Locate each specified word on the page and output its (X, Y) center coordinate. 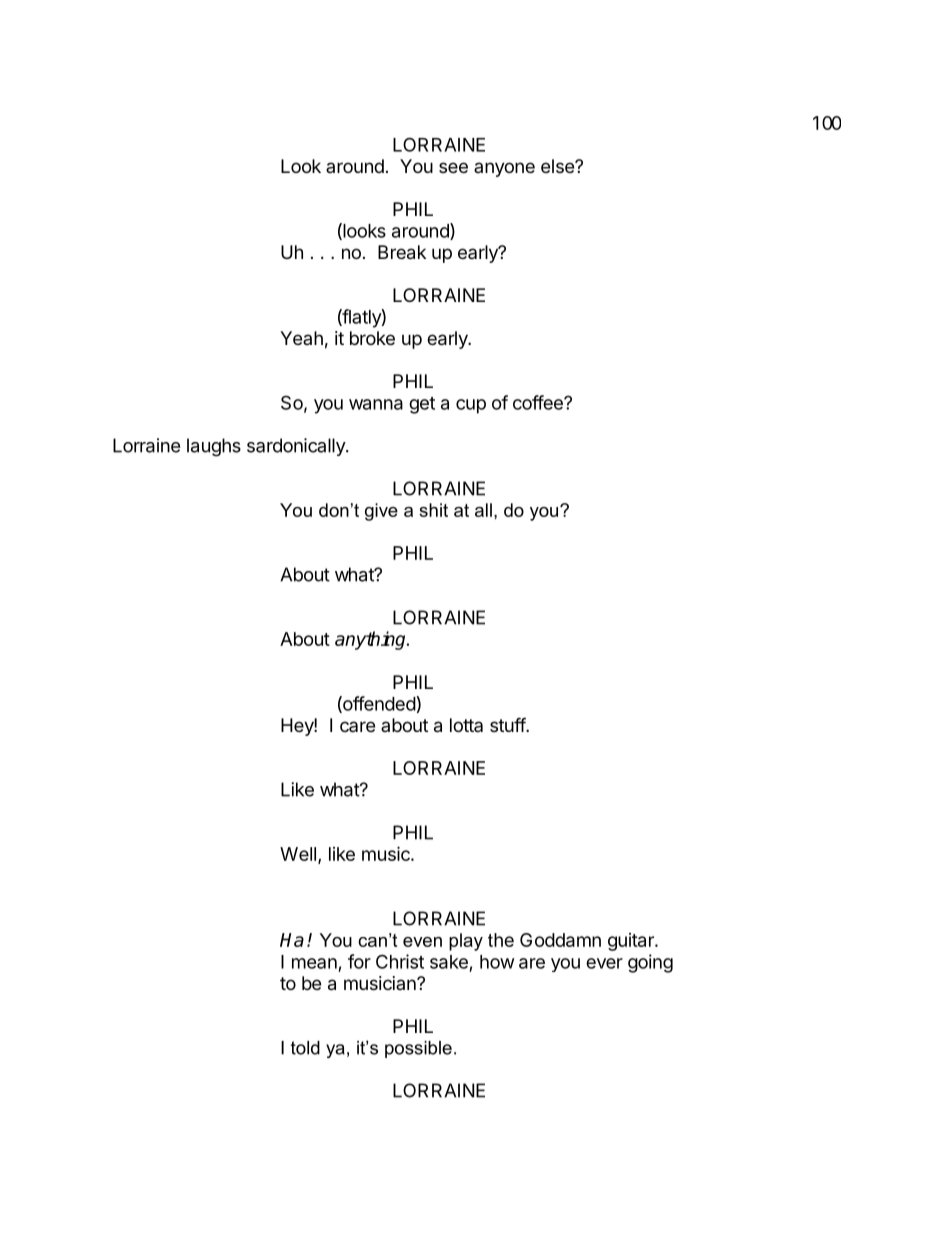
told (305, 1048)
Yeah (301, 338)
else (558, 166)
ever (604, 963)
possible (418, 1049)
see (453, 167)
